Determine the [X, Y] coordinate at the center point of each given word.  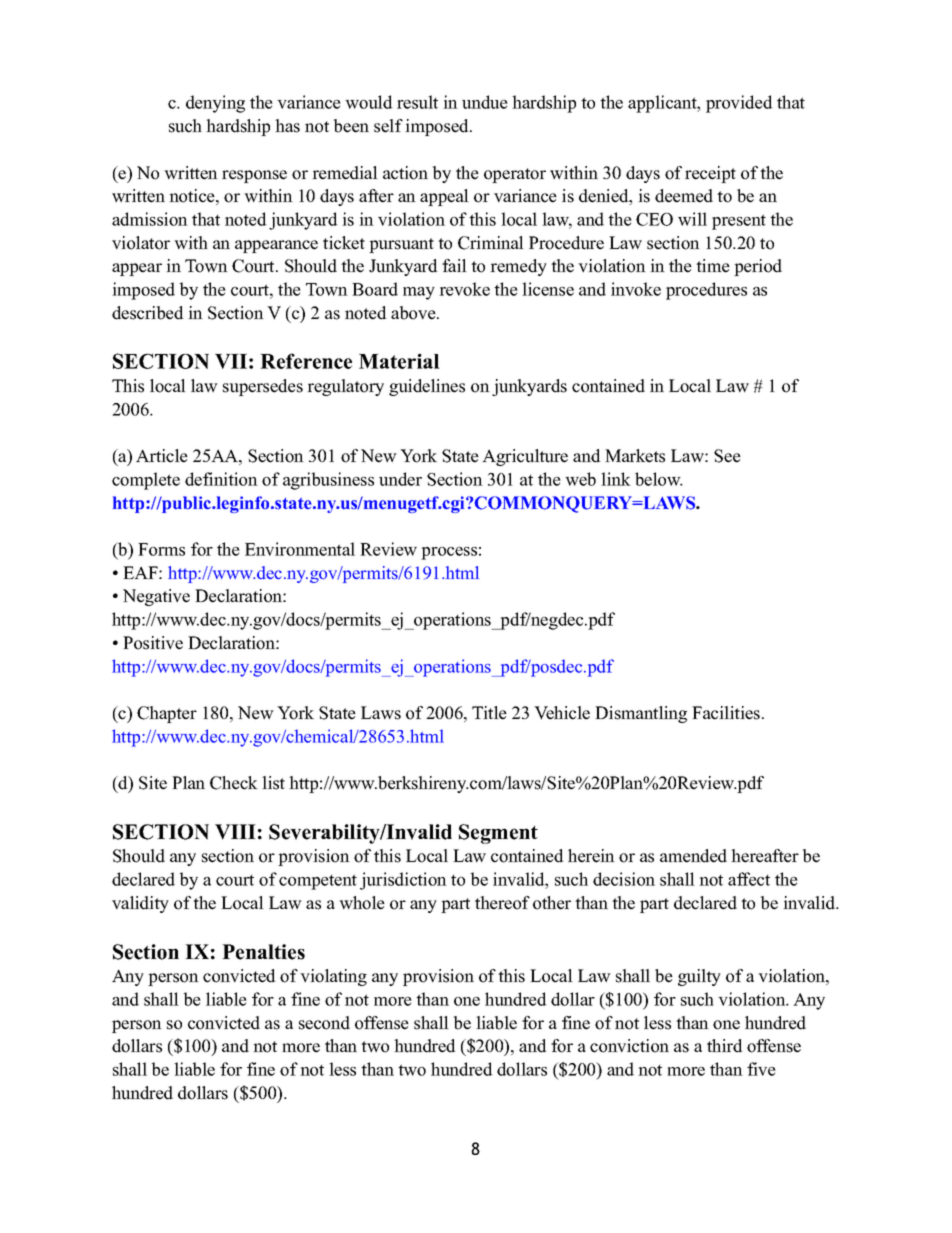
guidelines [427, 387]
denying [215, 104]
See [727, 456]
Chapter [167, 714]
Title [489, 713]
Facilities [727, 713]
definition [221, 479]
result [417, 102]
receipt [710, 174]
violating [333, 977]
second [324, 1023]
